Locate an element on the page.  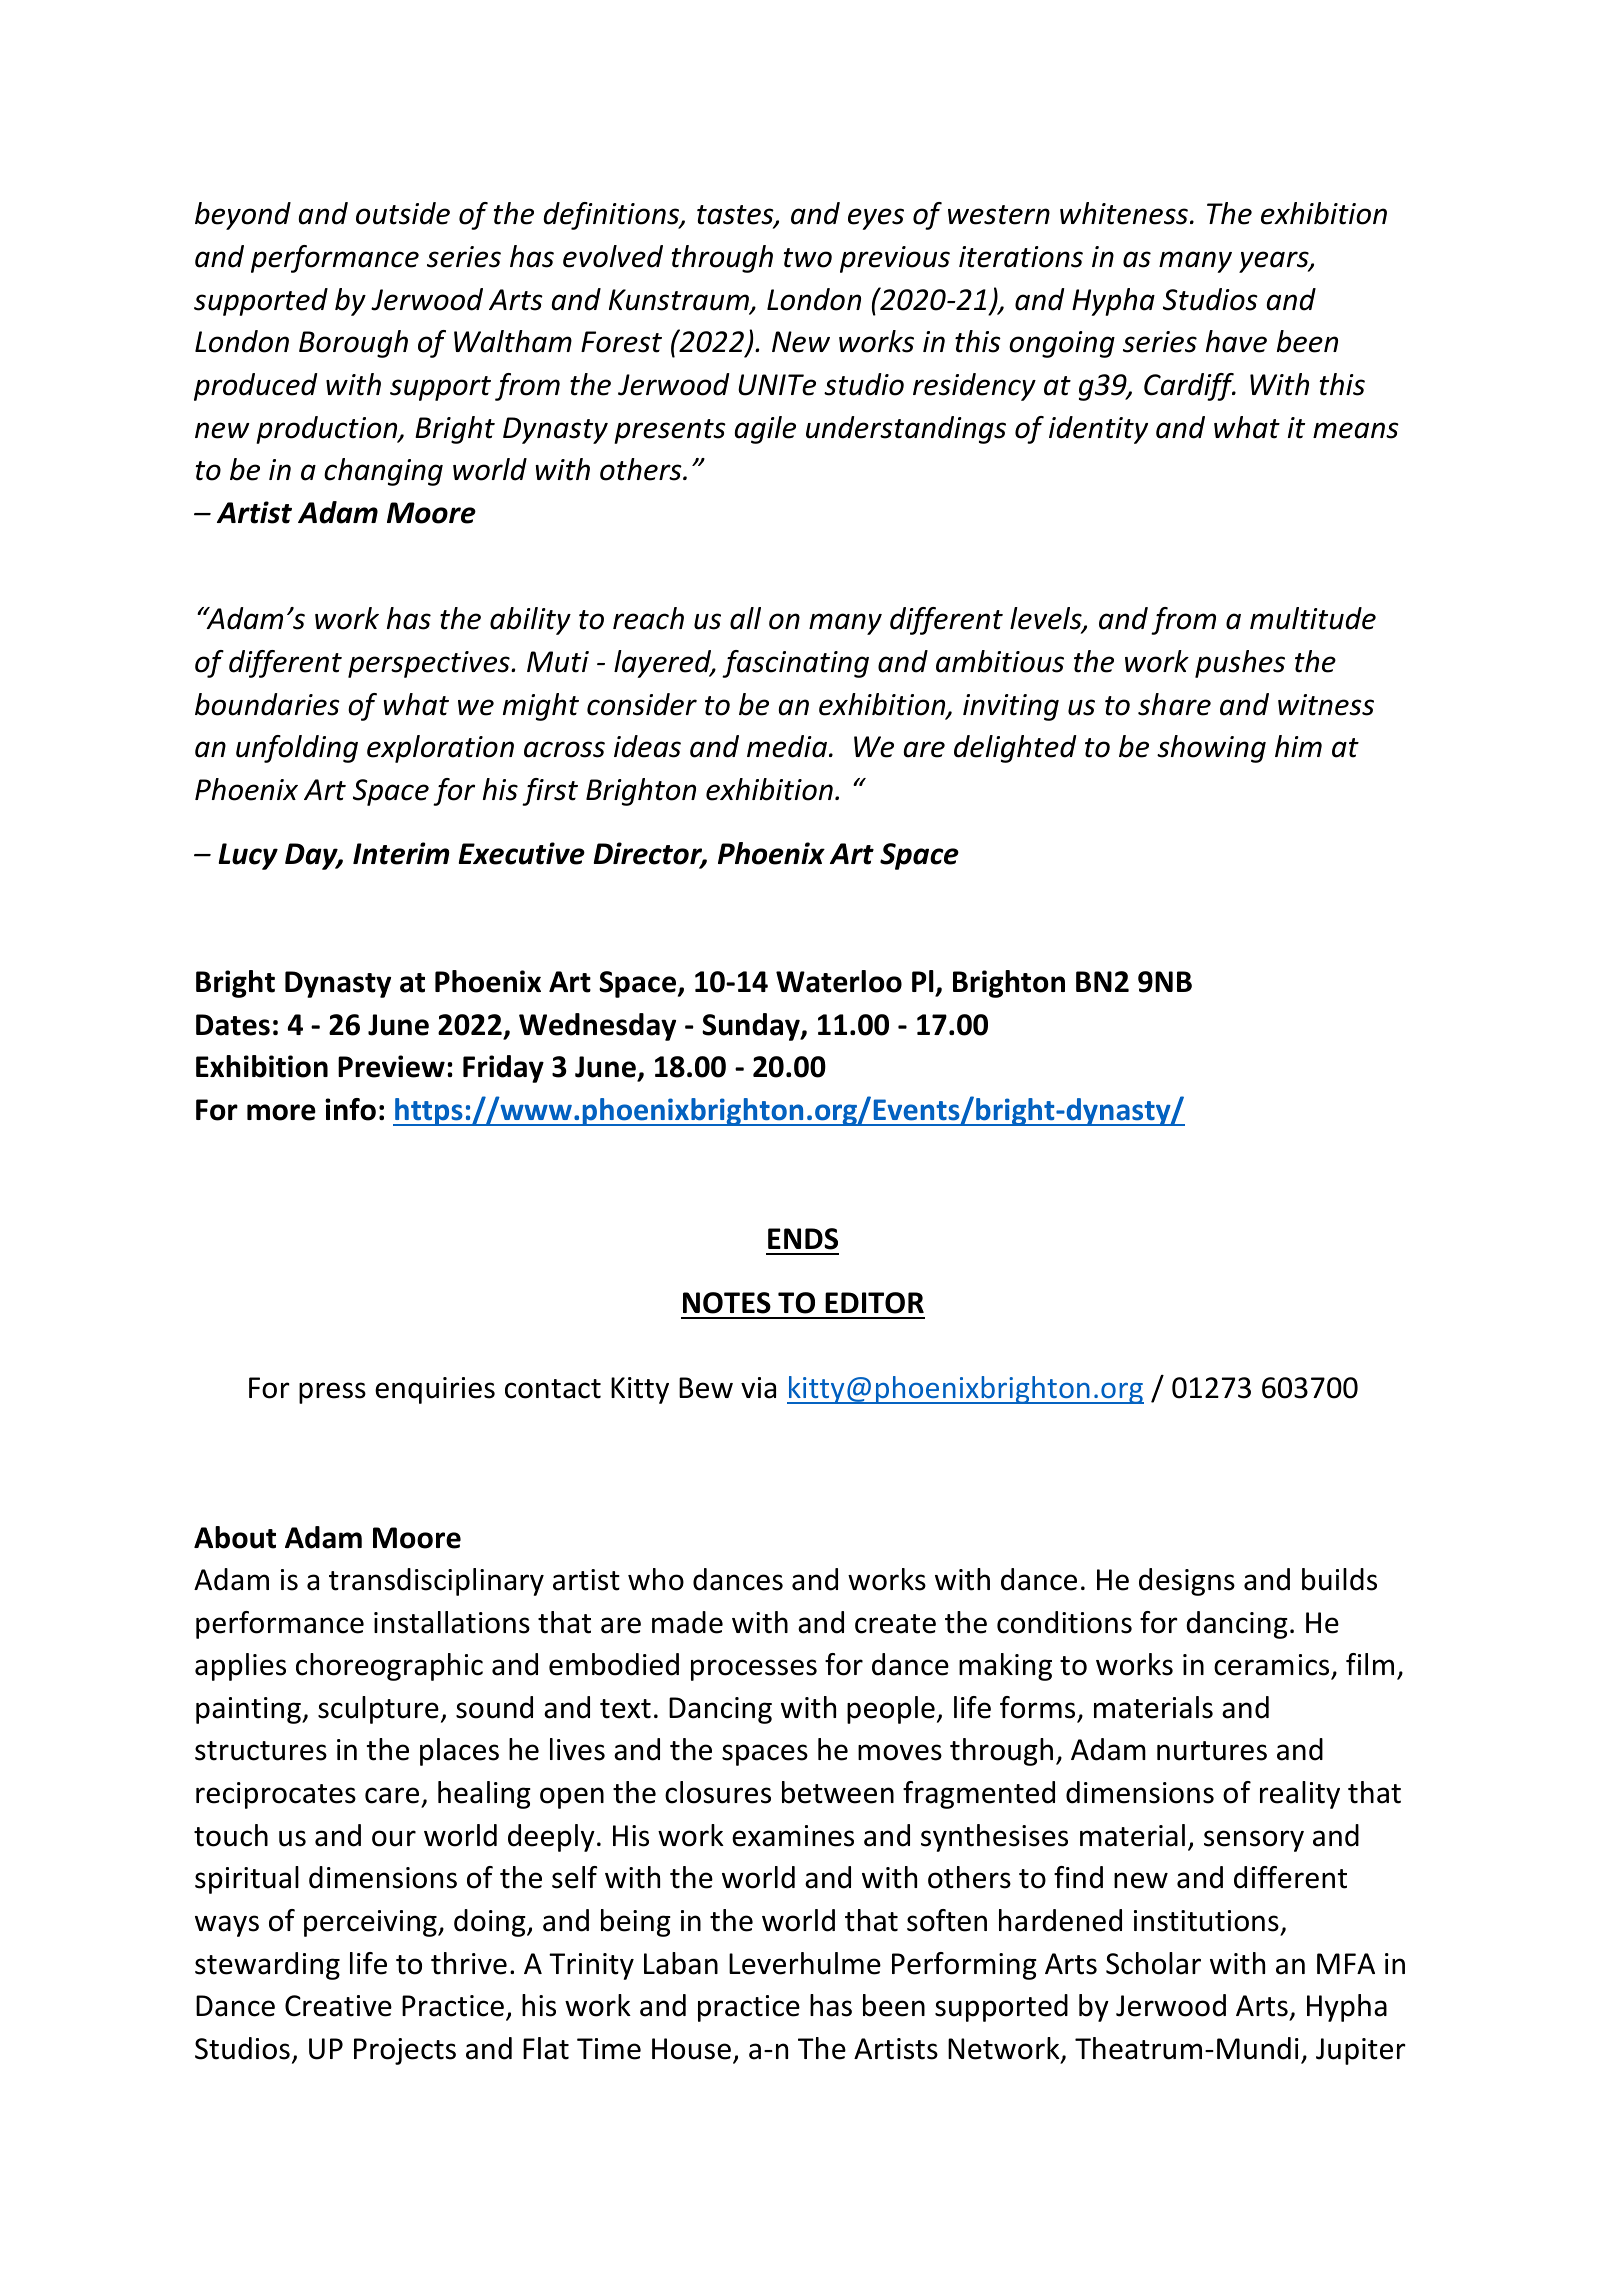
EDITOR is located at coordinates (874, 1303).
